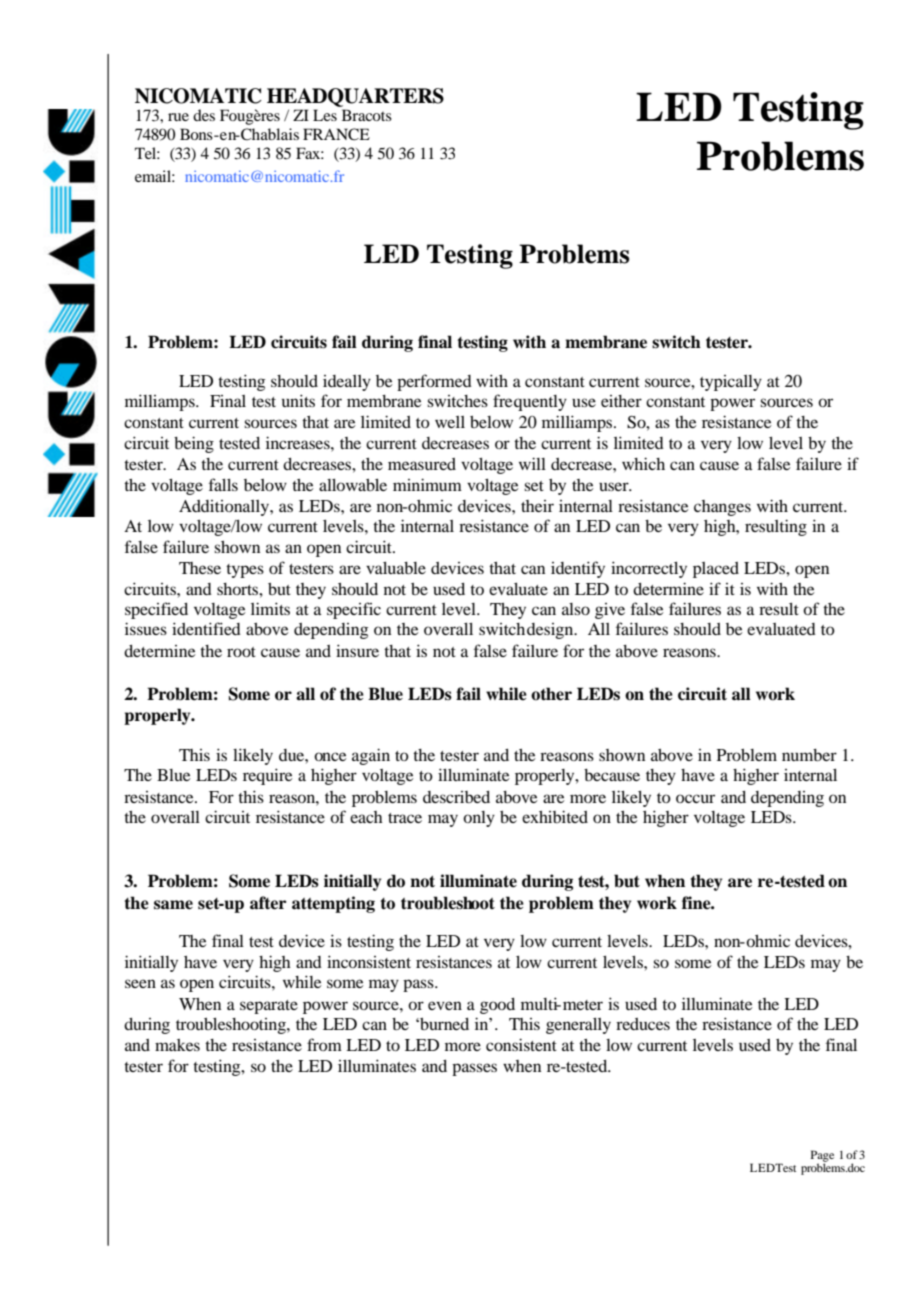 This screenshot has height=1307, width=924. What do you see at coordinates (695, 798) in the screenshot?
I see `occur` at bounding box center [695, 798].
